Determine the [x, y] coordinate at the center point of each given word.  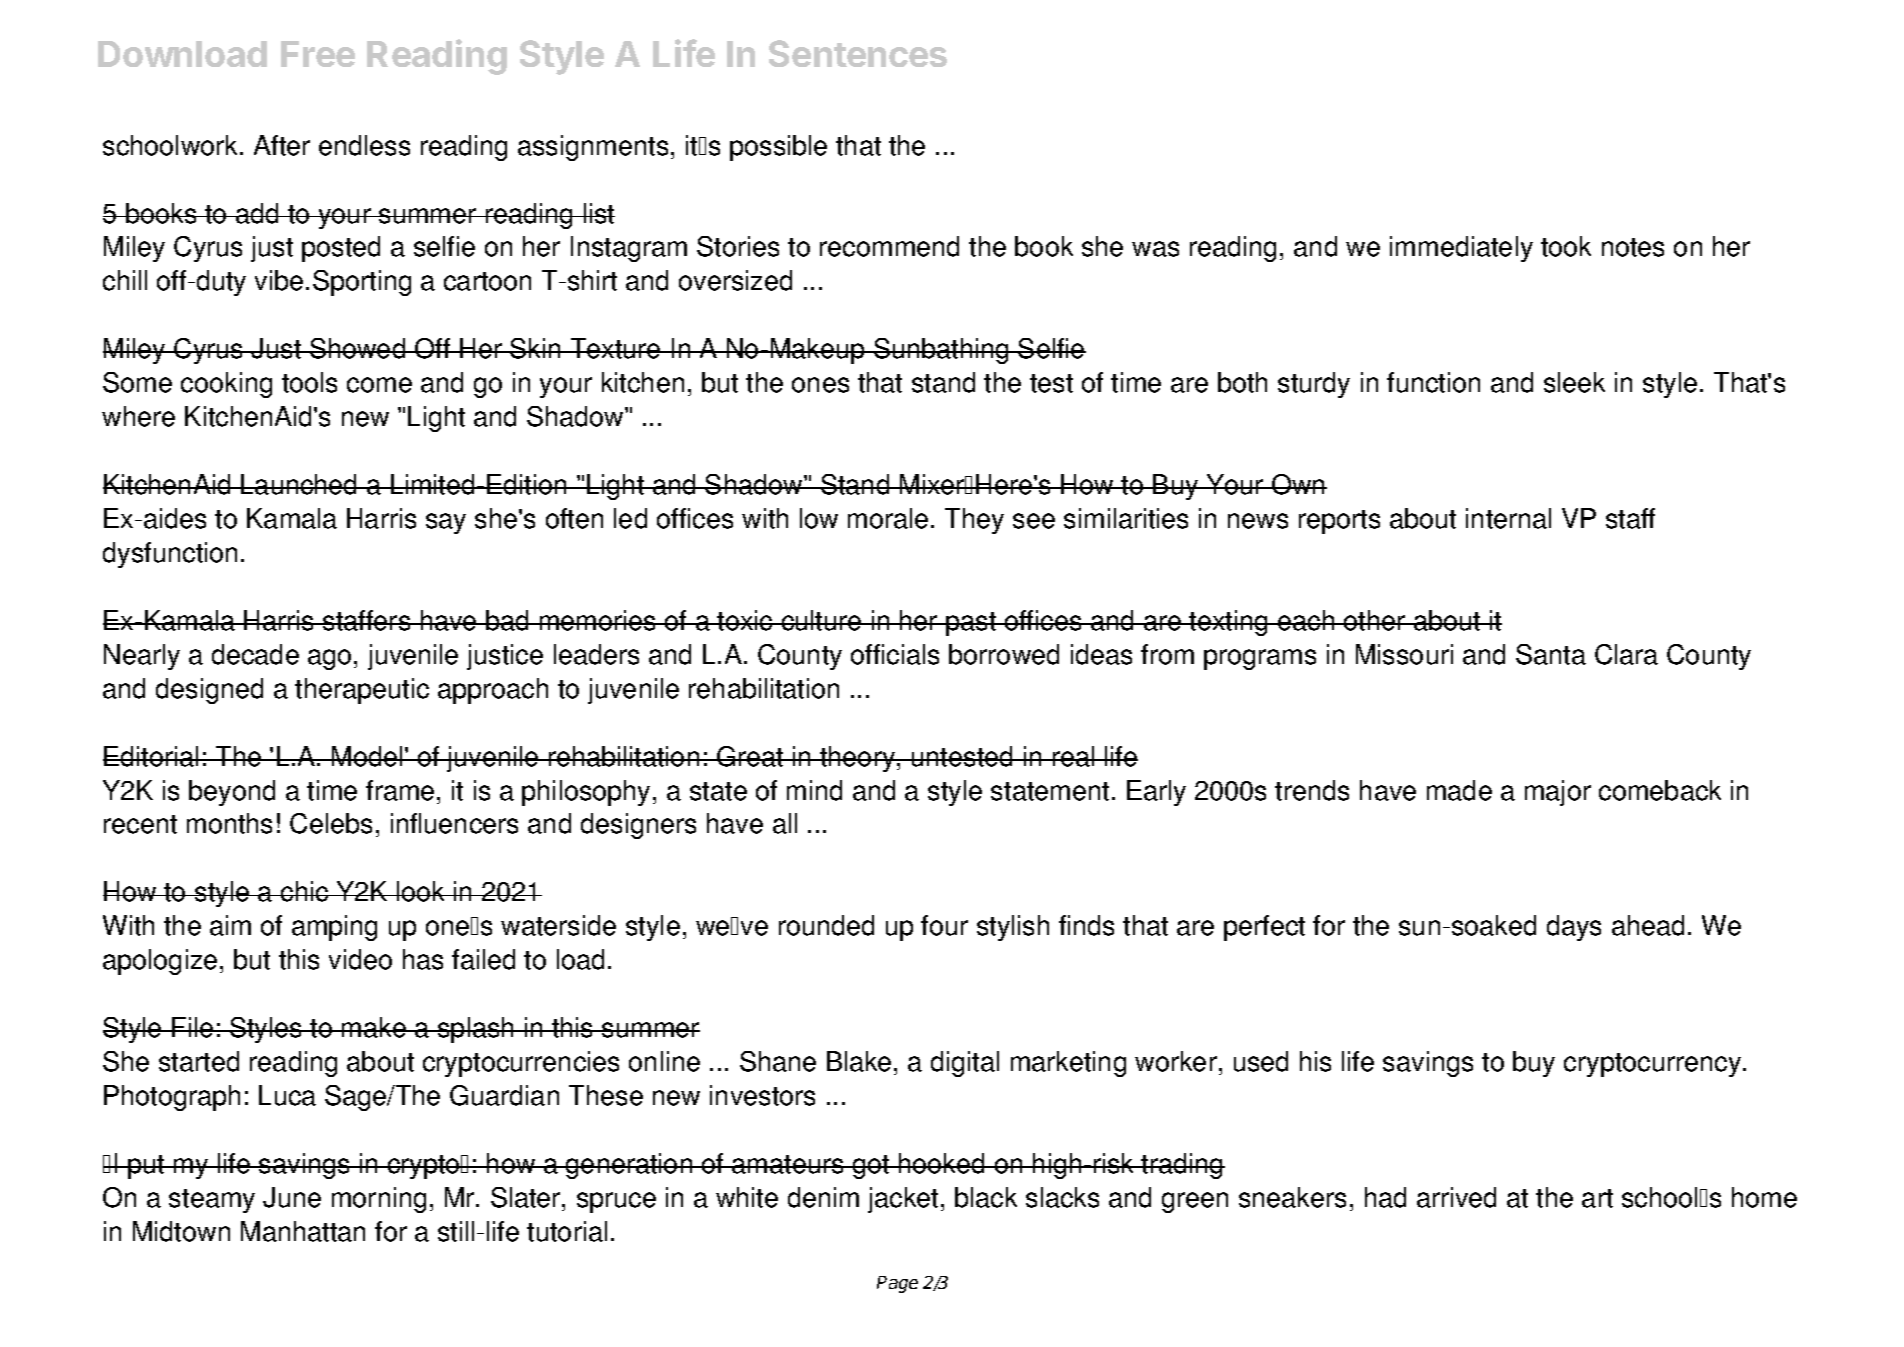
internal [1508, 518]
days [1574, 928]
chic [305, 891]
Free [318, 54]
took [1566, 246]
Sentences [858, 53]
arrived [1456, 1197]
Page [897, 1284]
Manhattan [303, 1231]
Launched [300, 484]
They [974, 521]
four [944, 925]
